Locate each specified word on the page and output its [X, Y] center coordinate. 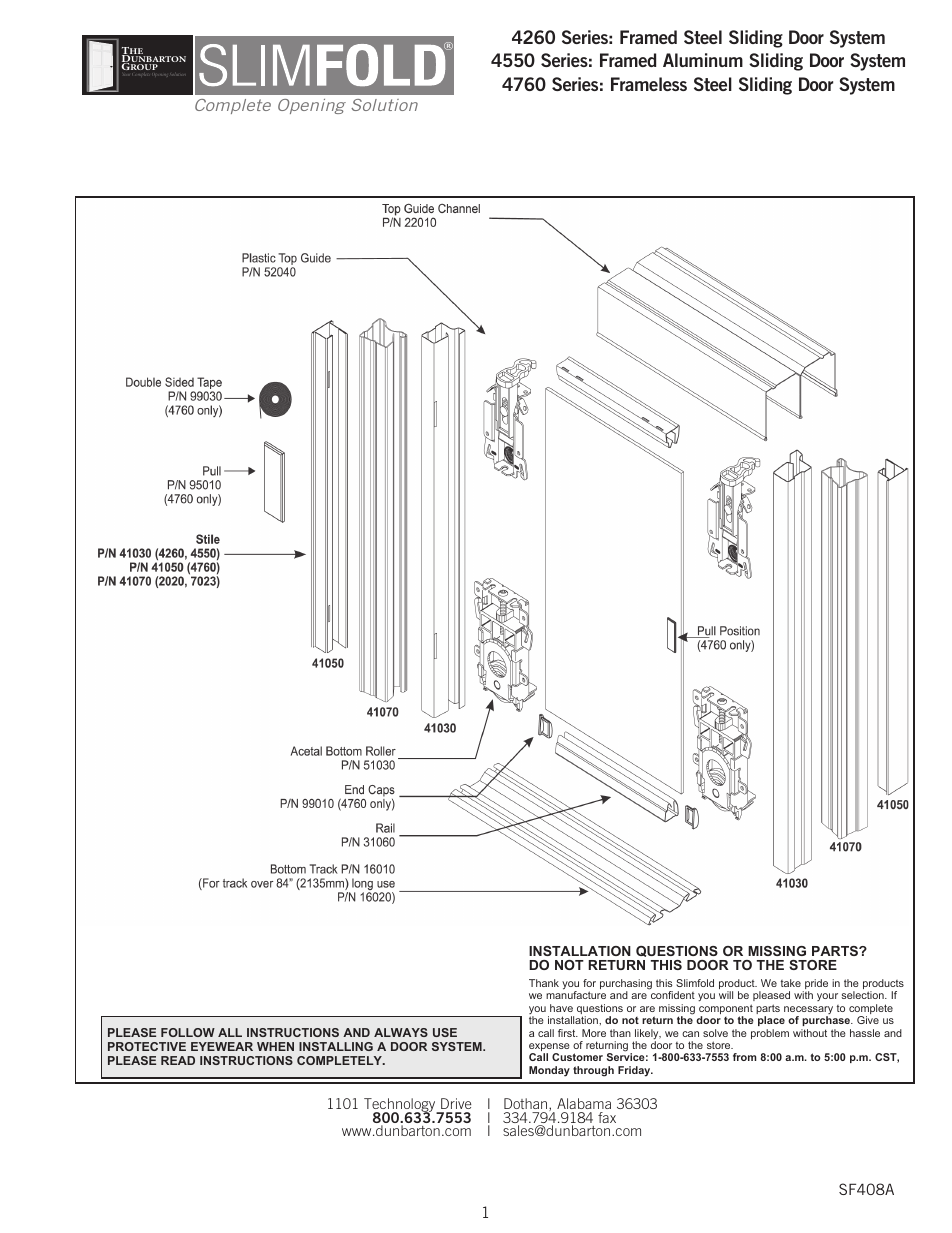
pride [815, 985]
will [726, 995]
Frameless [649, 84]
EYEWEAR [222, 1046]
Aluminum [703, 60]
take [791, 983]
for [589, 983]
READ [178, 1060]
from [745, 1057]
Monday [549, 1071]
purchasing [626, 985]
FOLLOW [188, 1032]
